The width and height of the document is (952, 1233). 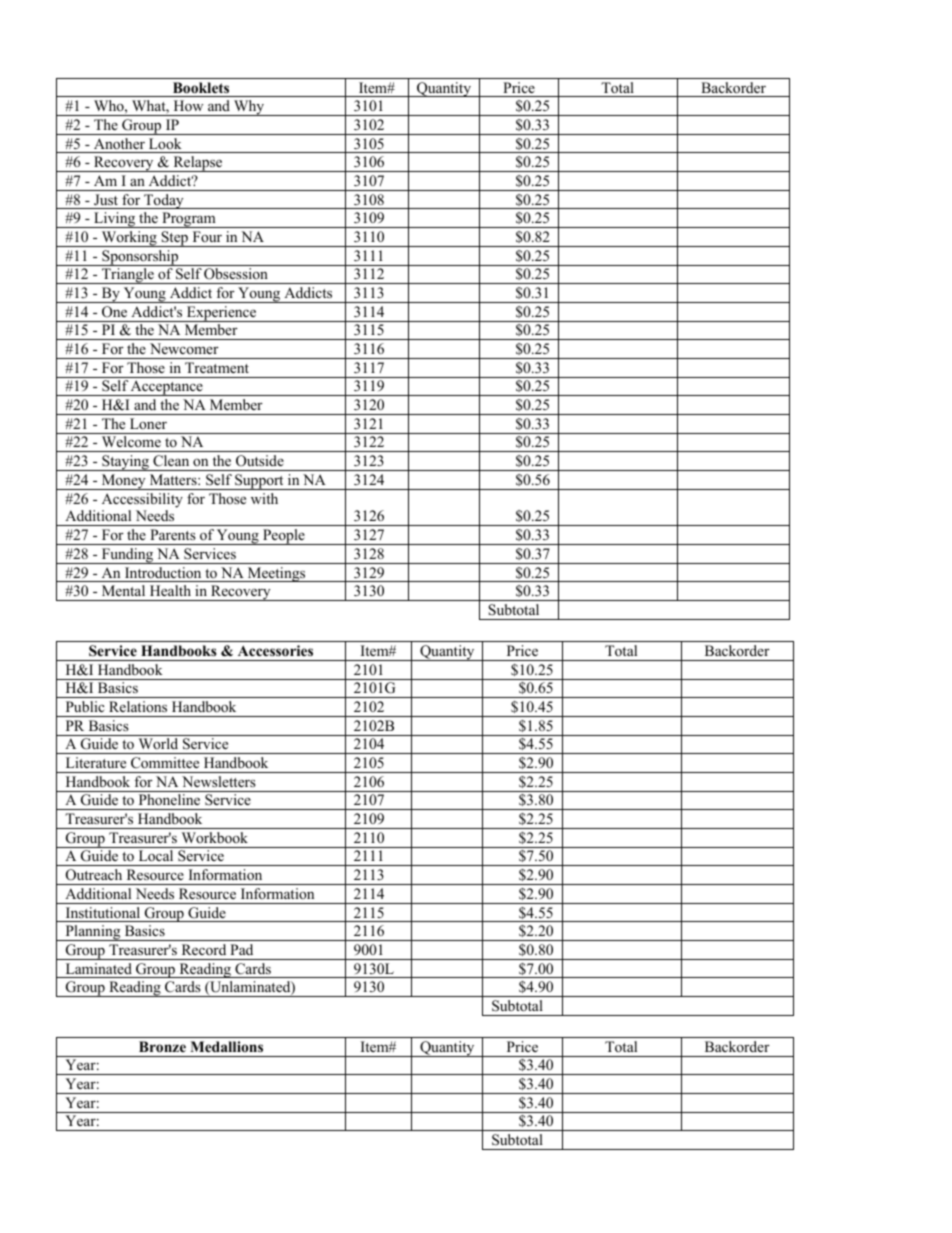 I want to click on Support, so click(x=259, y=482).
